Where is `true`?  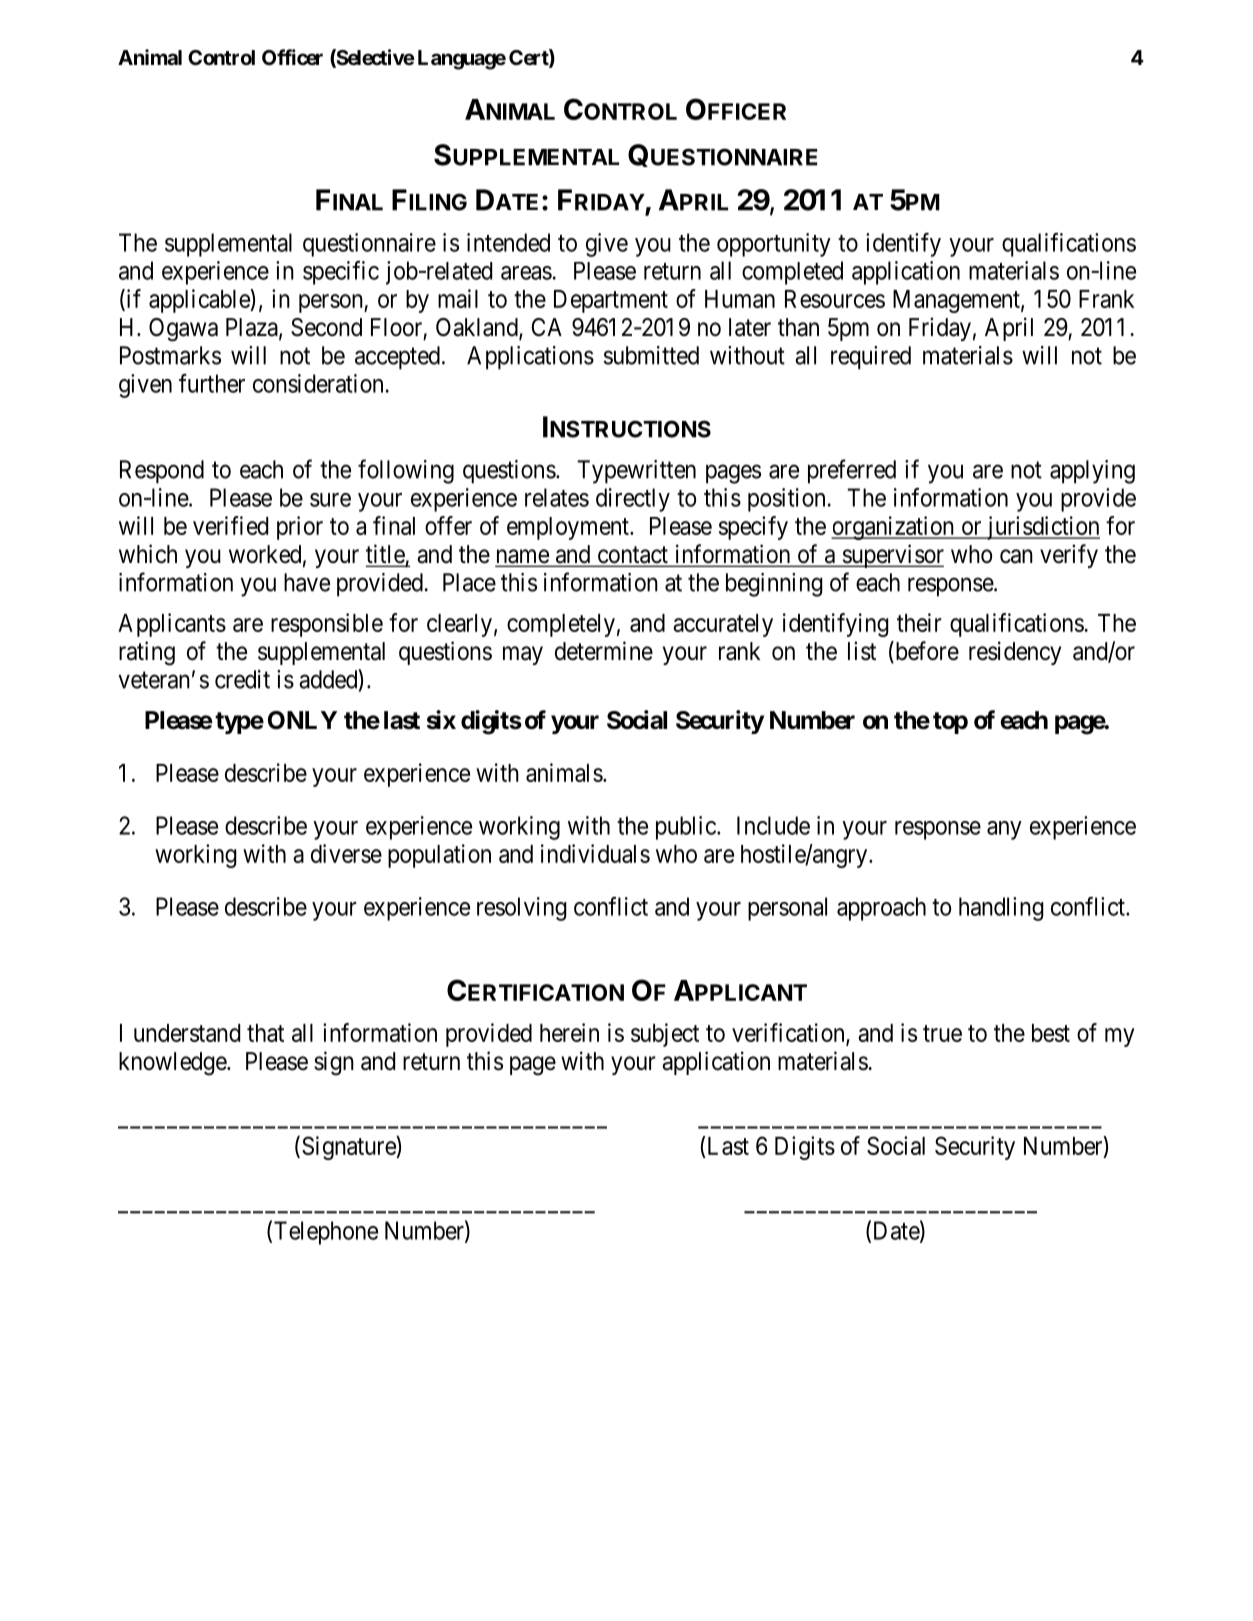 true is located at coordinates (942, 1033).
